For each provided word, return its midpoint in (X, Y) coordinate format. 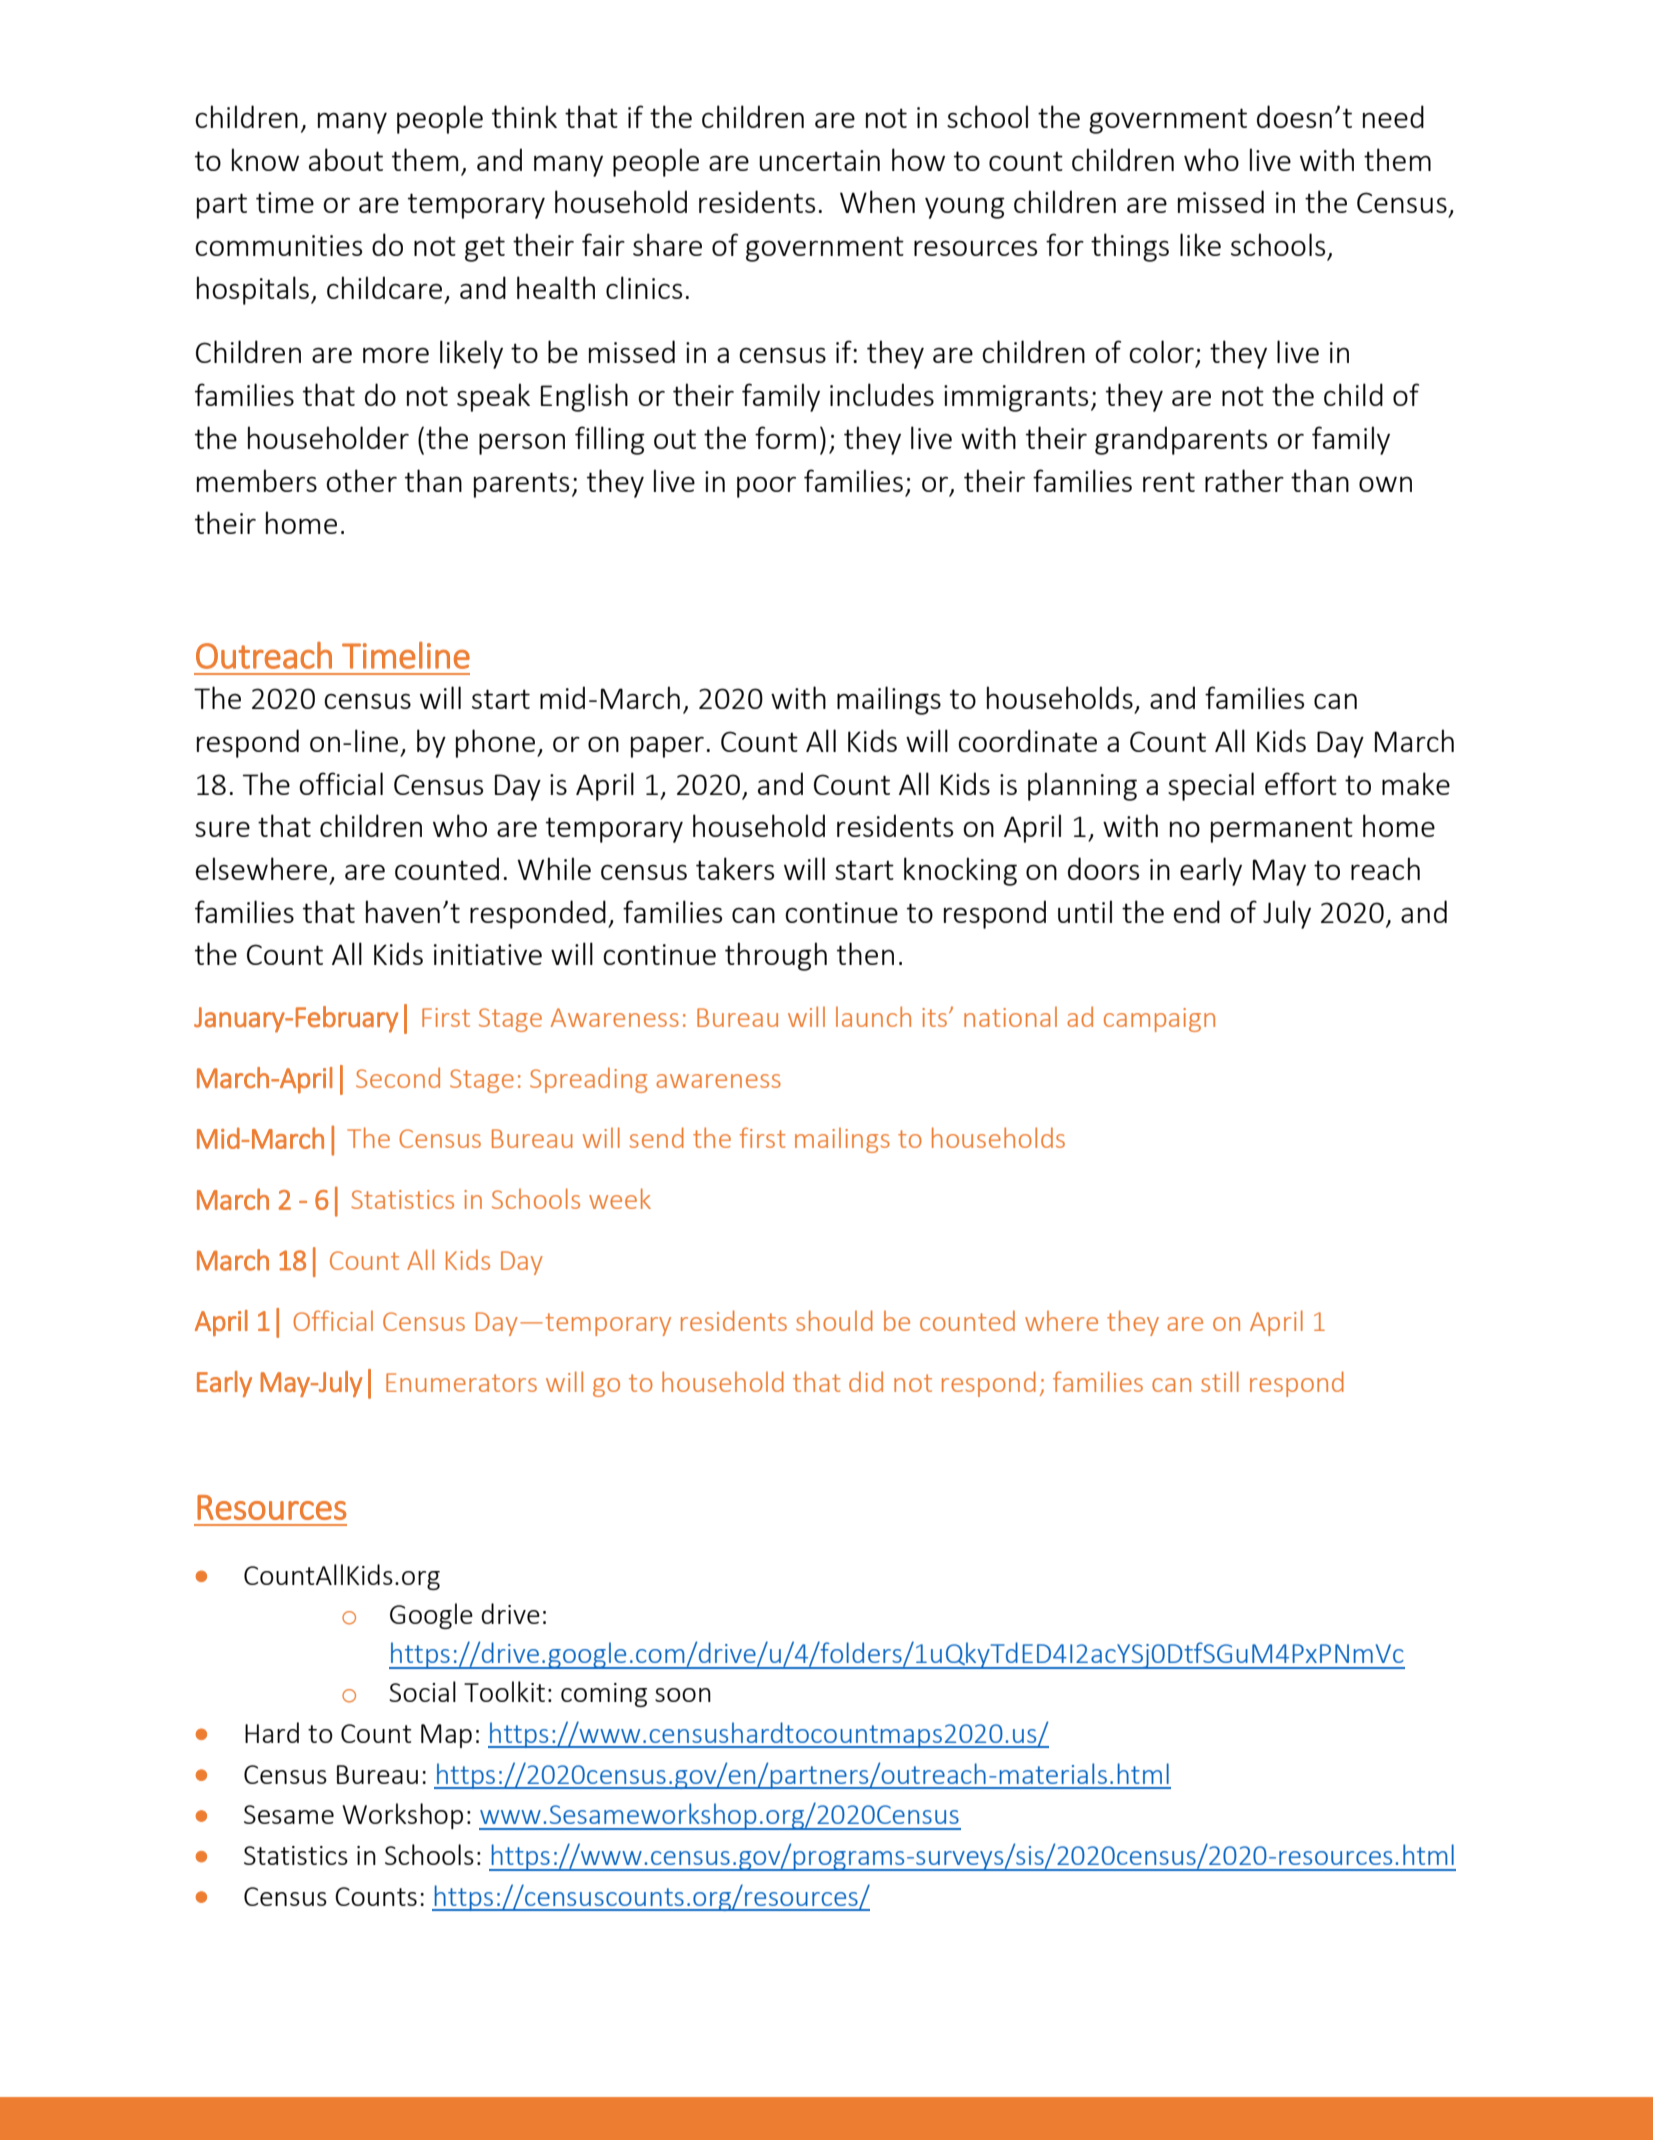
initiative (488, 954)
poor (766, 487)
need (1393, 116)
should (834, 1320)
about (346, 159)
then (865, 953)
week (620, 1198)
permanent (1282, 830)
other (361, 480)
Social (422, 1691)
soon (683, 1695)
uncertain (819, 160)
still (1220, 1381)
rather (1244, 480)
